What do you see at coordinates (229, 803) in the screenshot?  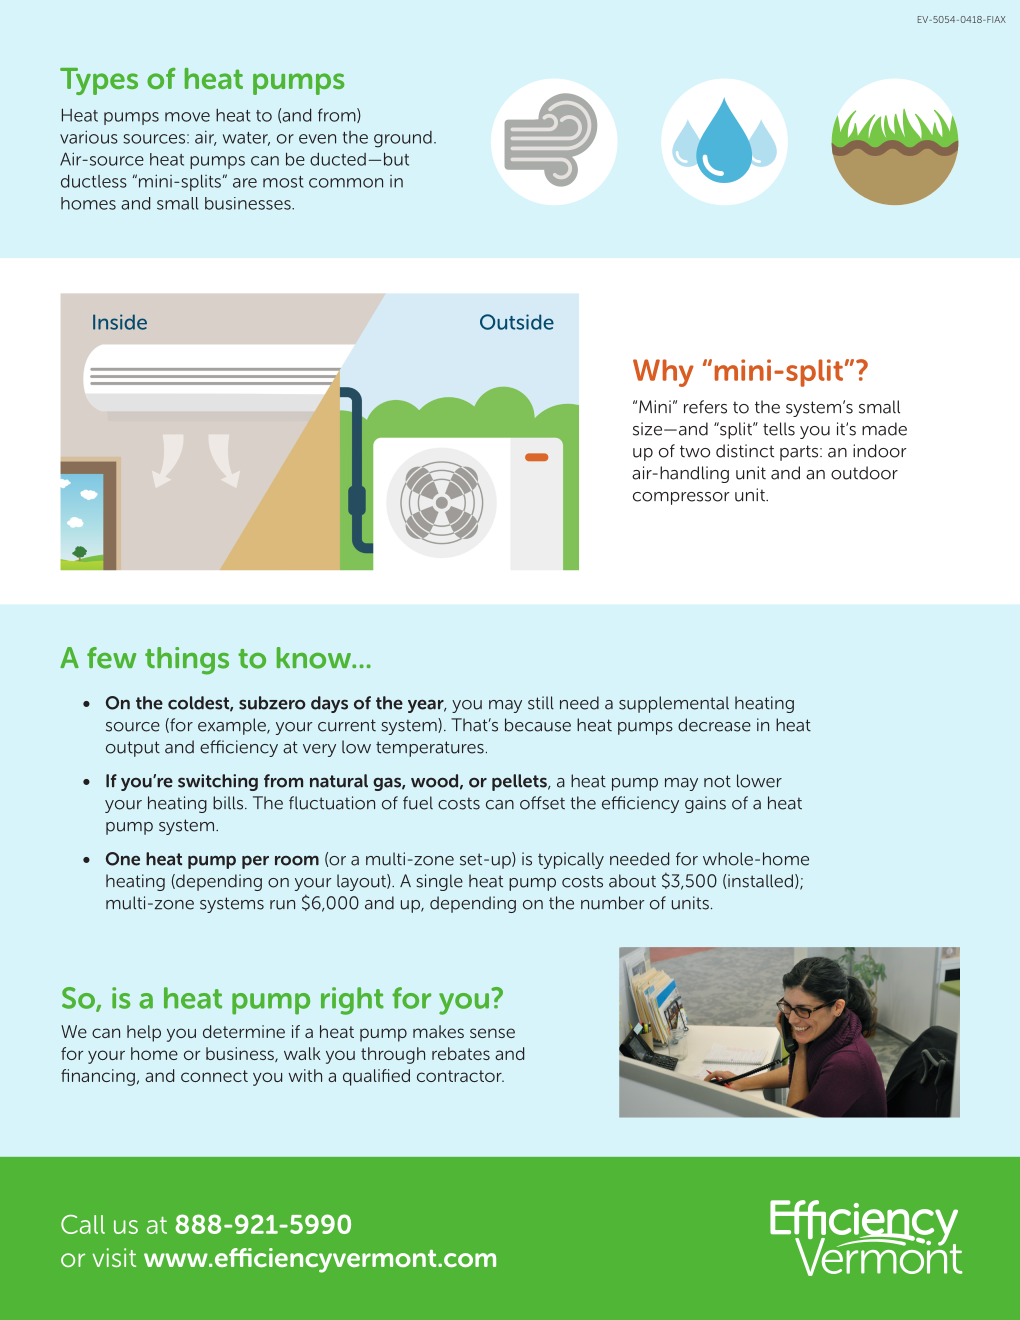 I see `bills` at bounding box center [229, 803].
